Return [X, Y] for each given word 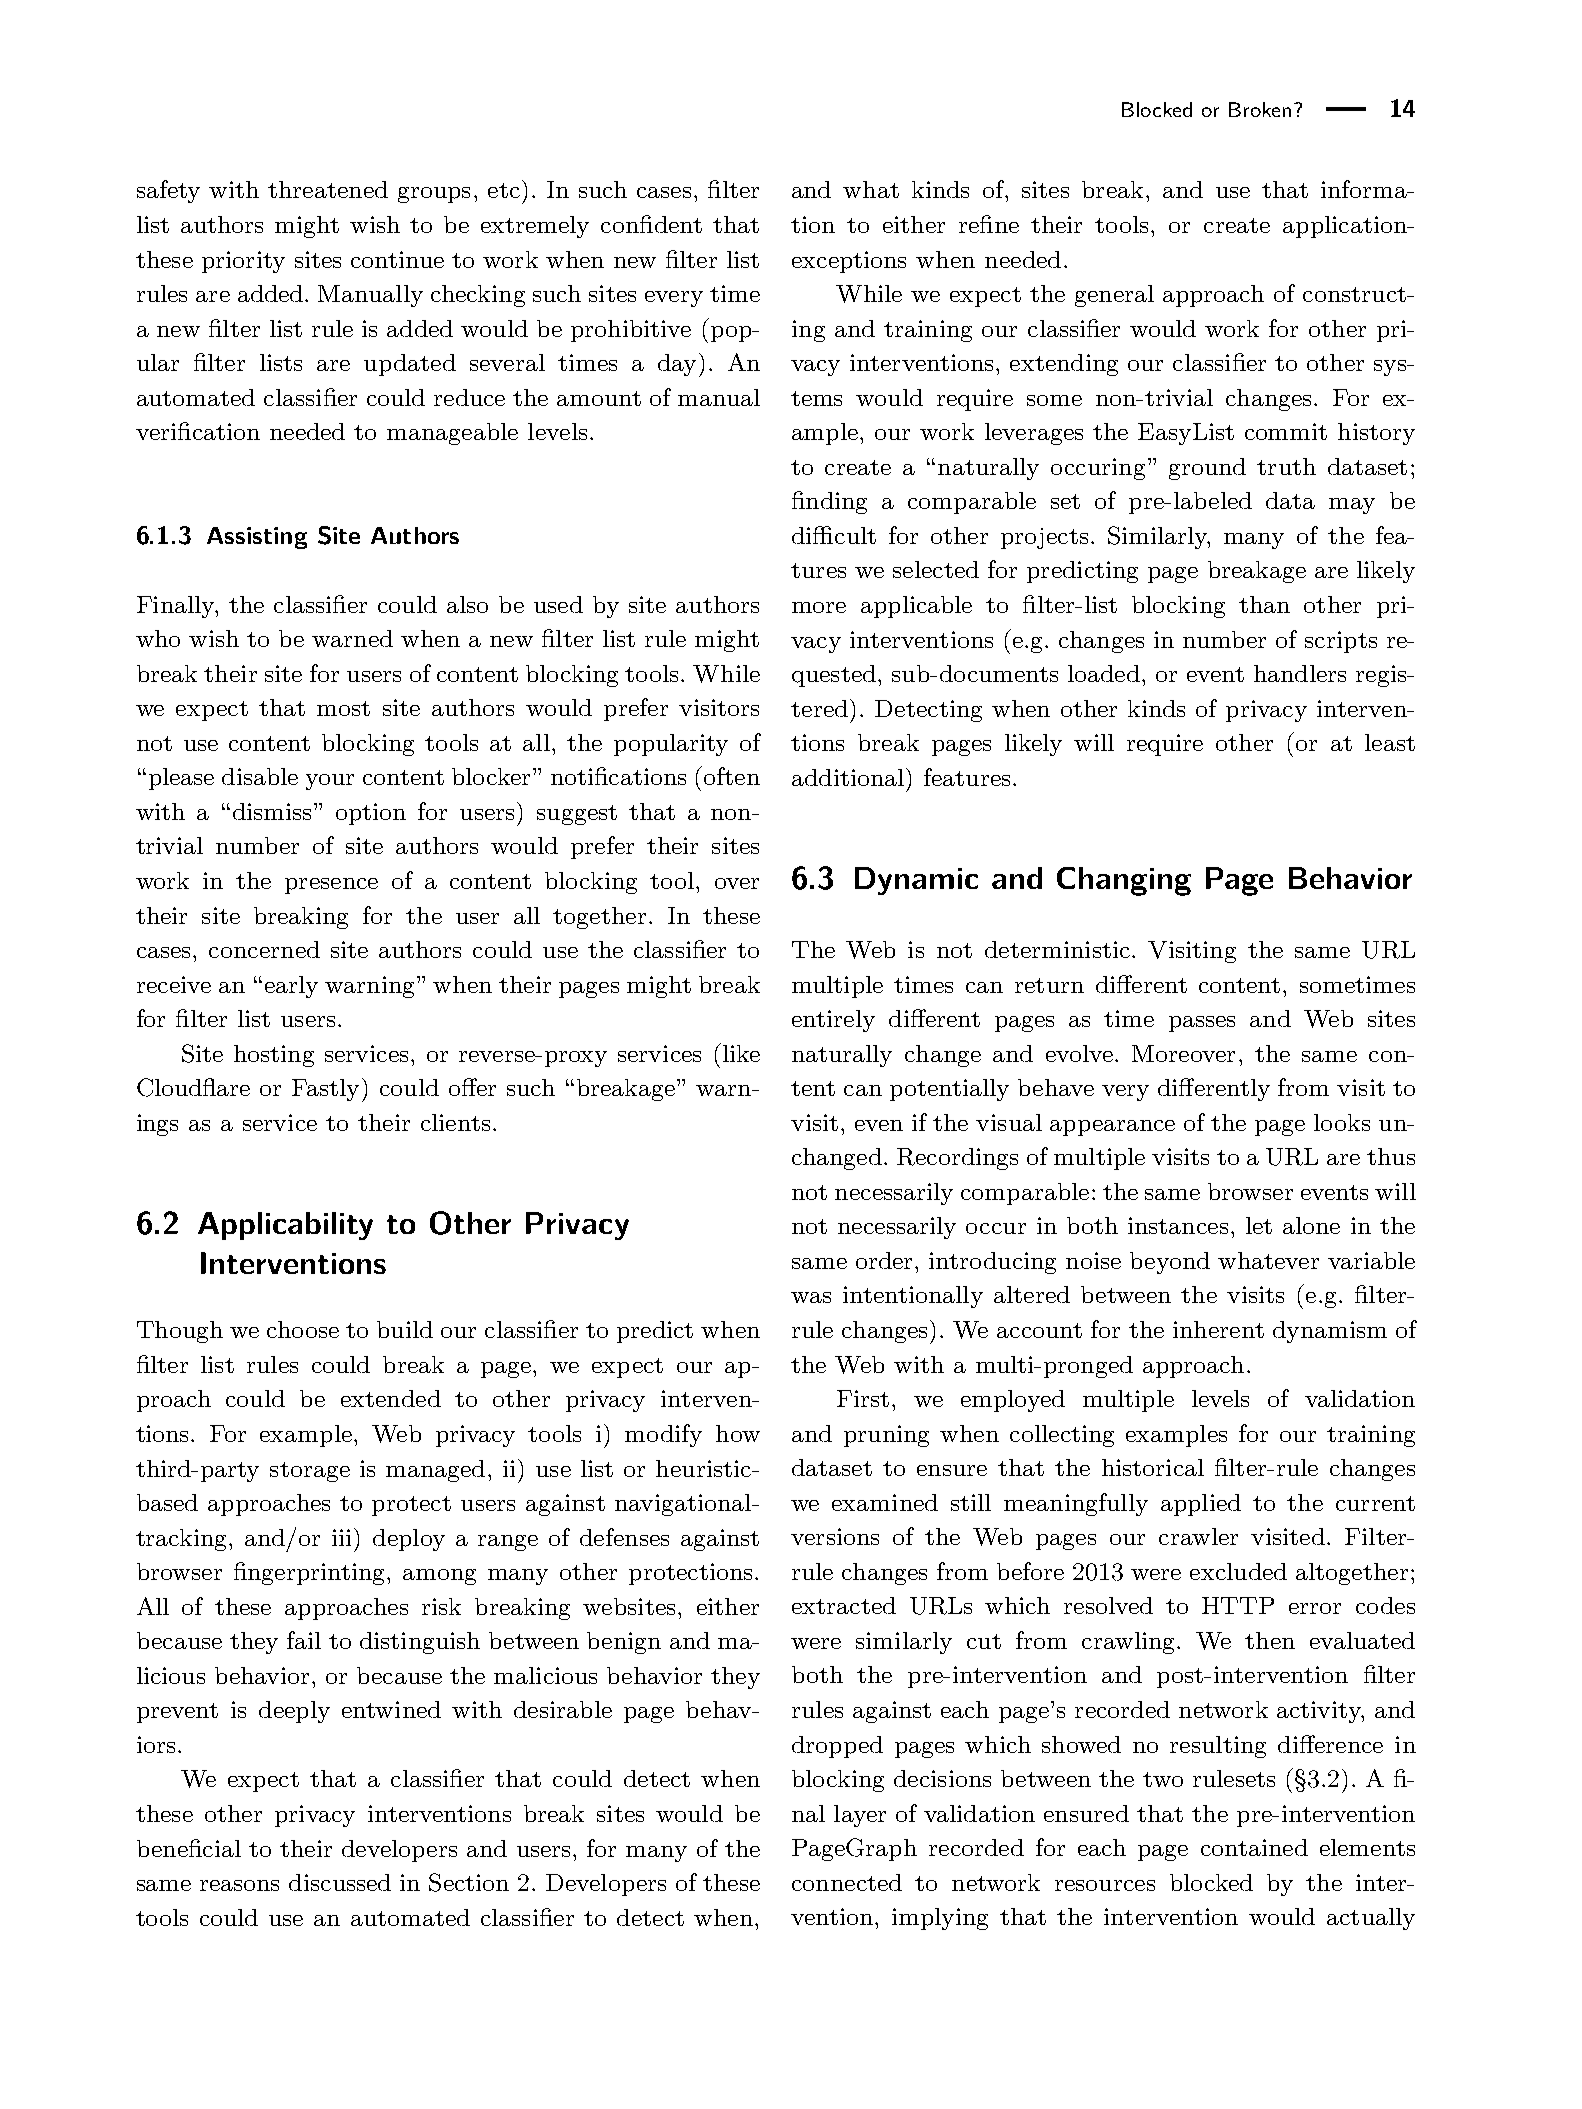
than [1264, 604]
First [863, 1398]
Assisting [257, 538]
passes [1202, 1024]
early [291, 987]
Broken [1260, 109]
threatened [328, 189]
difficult [834, 535]
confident [651, 224]
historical [1153, 1467]
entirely [833, 1021]
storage [310, 1472]
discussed [340, 1882]
